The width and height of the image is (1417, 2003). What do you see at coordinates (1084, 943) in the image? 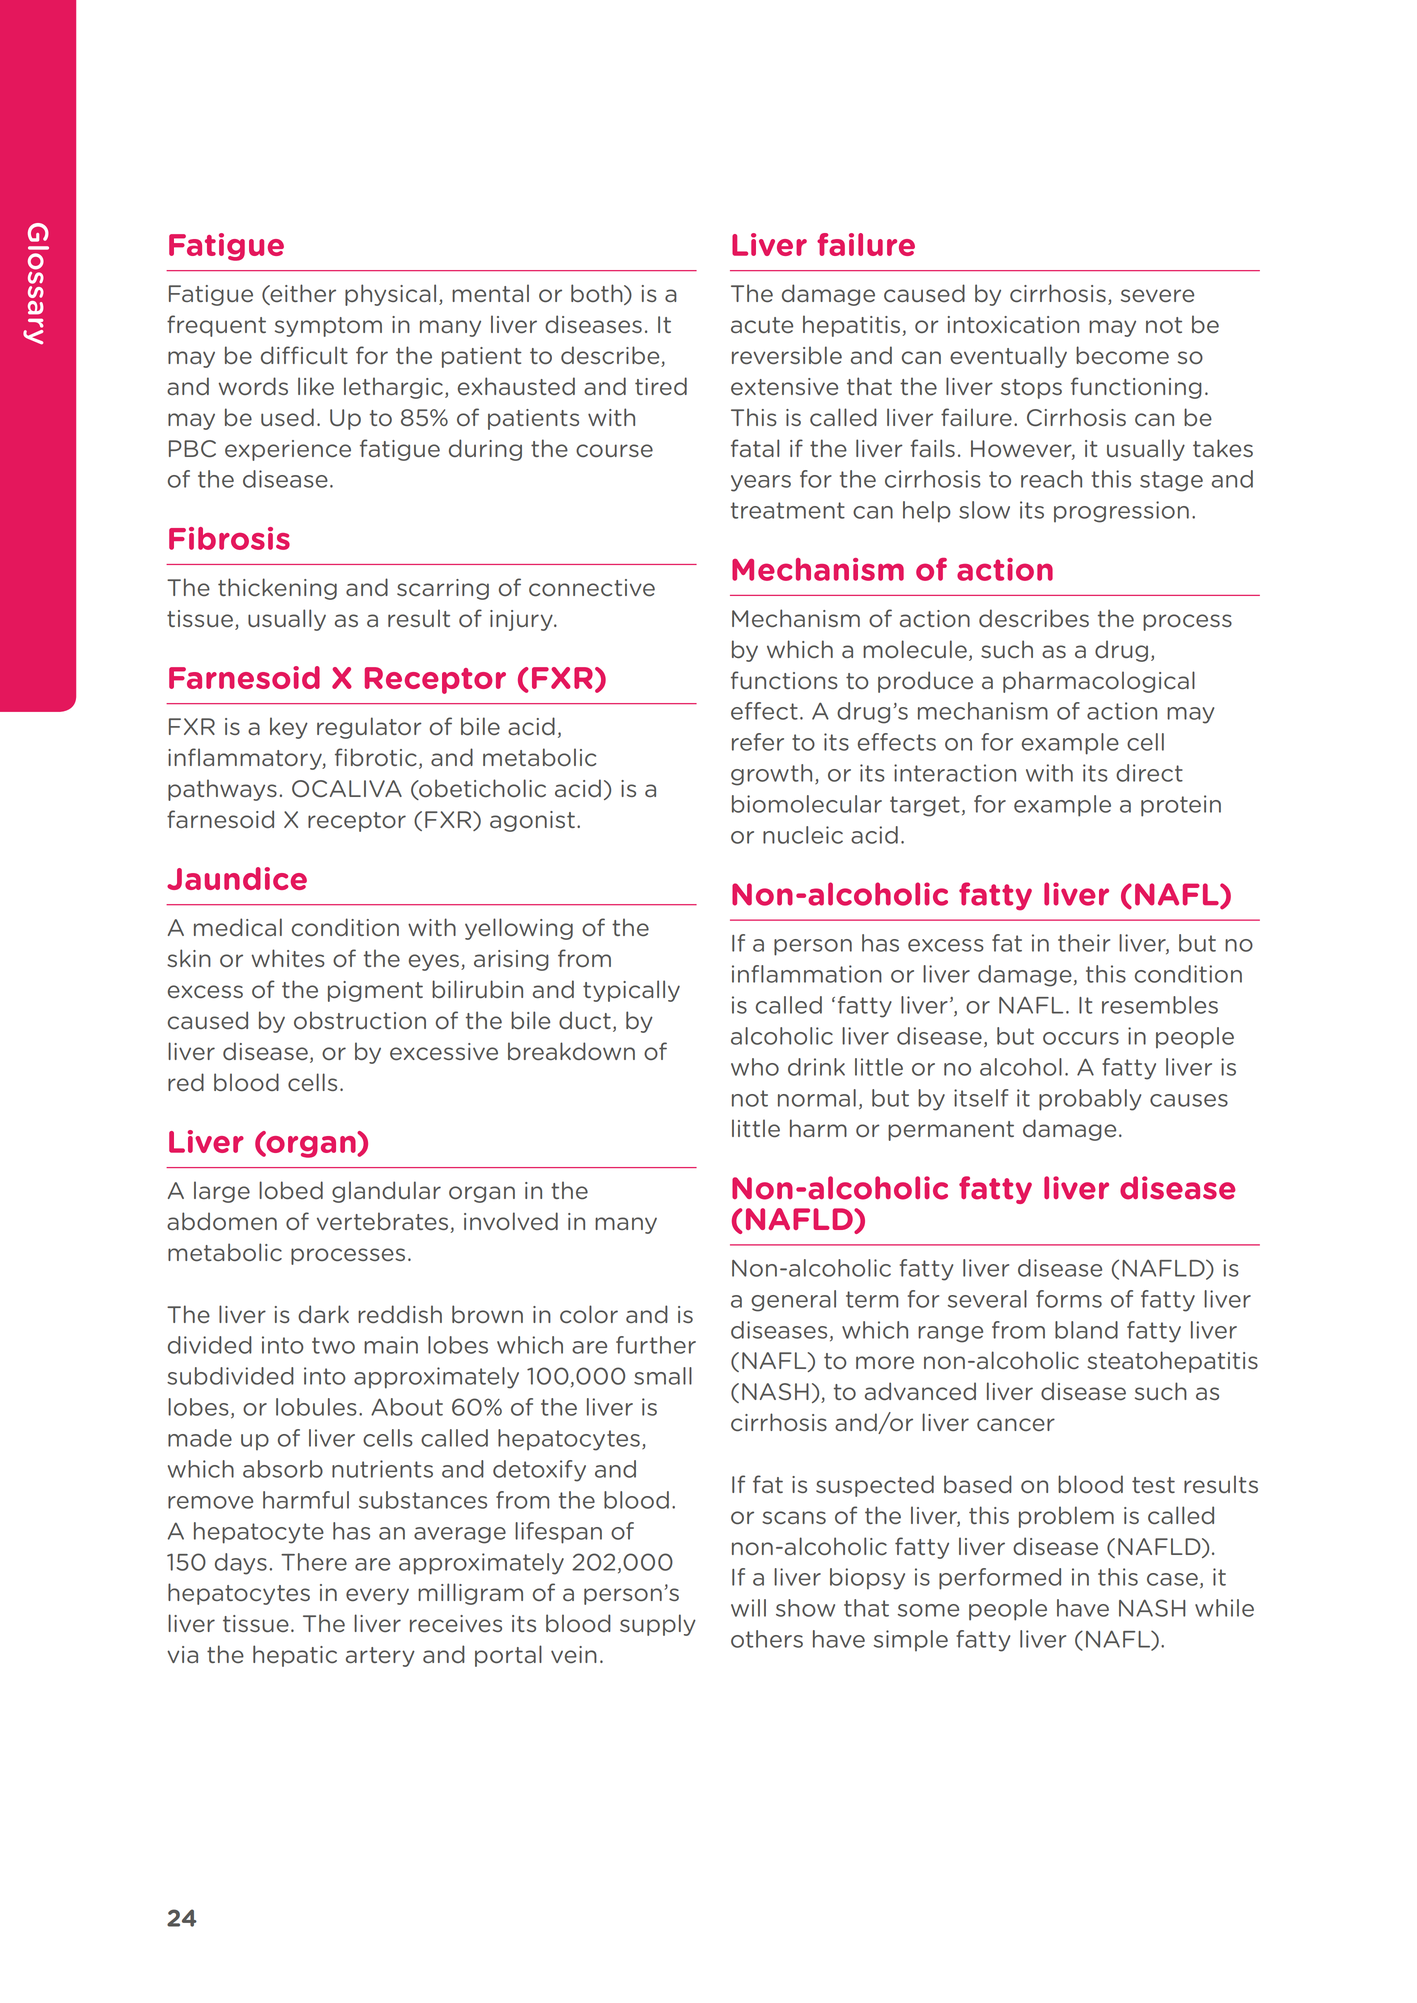
I see `their` at bounding box center [1084, 943].
